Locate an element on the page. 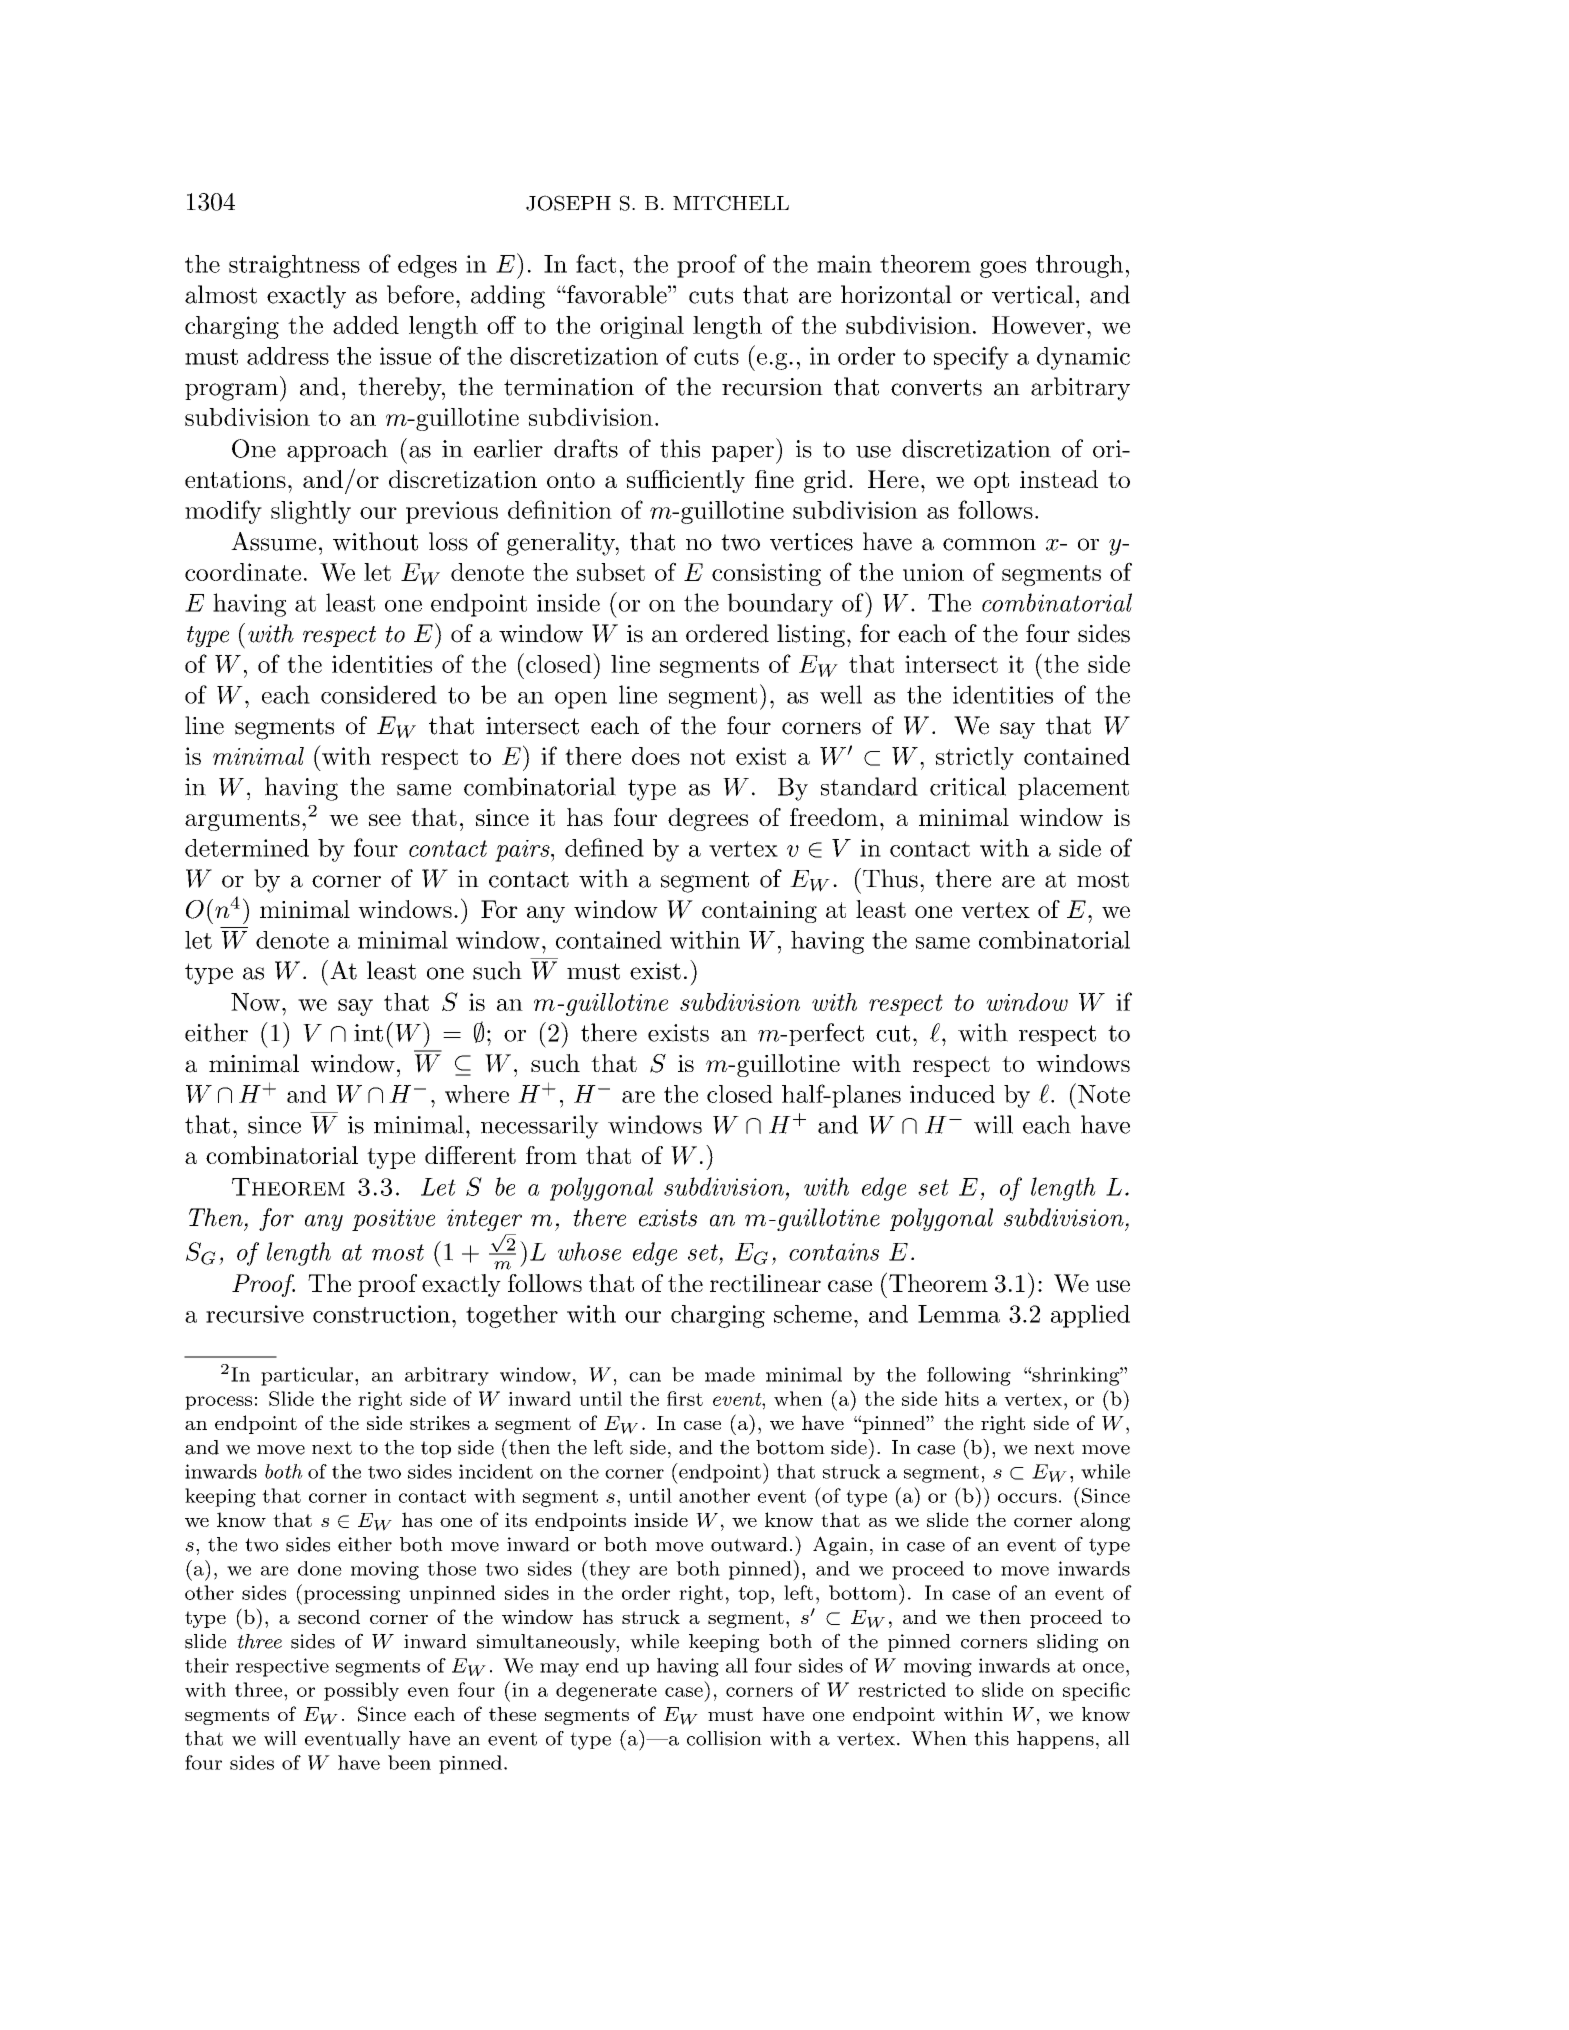 The height and width of the image is (2030, 1569). degenerate is located at coordinates (606, 1691).
